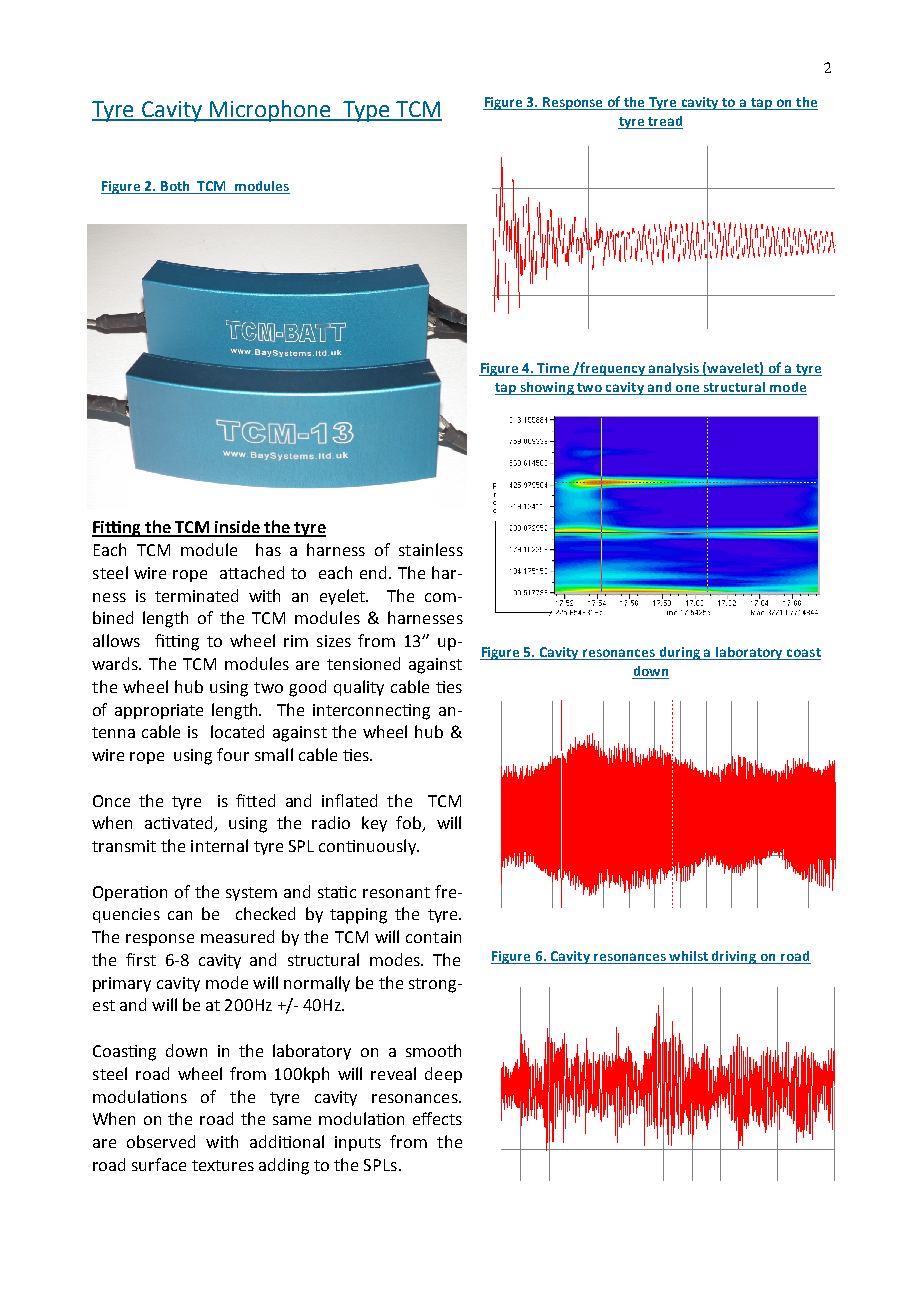 The width and height of the image is (924, 1308). I want to click on effects, so click(437, 1118).
